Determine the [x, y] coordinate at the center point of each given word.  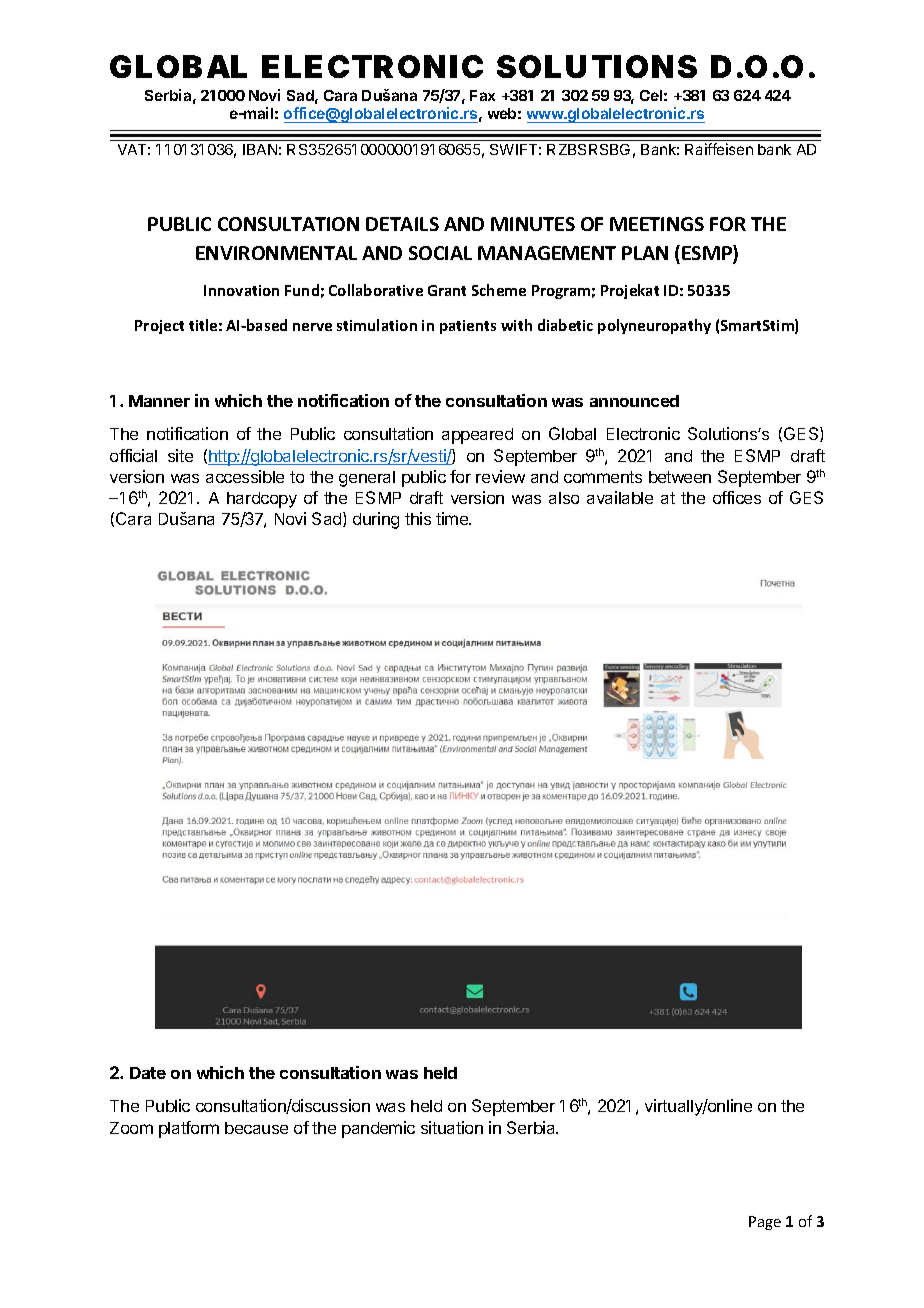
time [453, 518]
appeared [477, 436]
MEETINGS [657, 224]
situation [452, 1127]
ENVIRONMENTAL [276, 253]
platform [189, 1129]
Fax [482, 95]
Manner [159, 401]
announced [634, 401]
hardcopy [262, 500]
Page [765, 1223]
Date [148, 1073]
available [620, 497]
